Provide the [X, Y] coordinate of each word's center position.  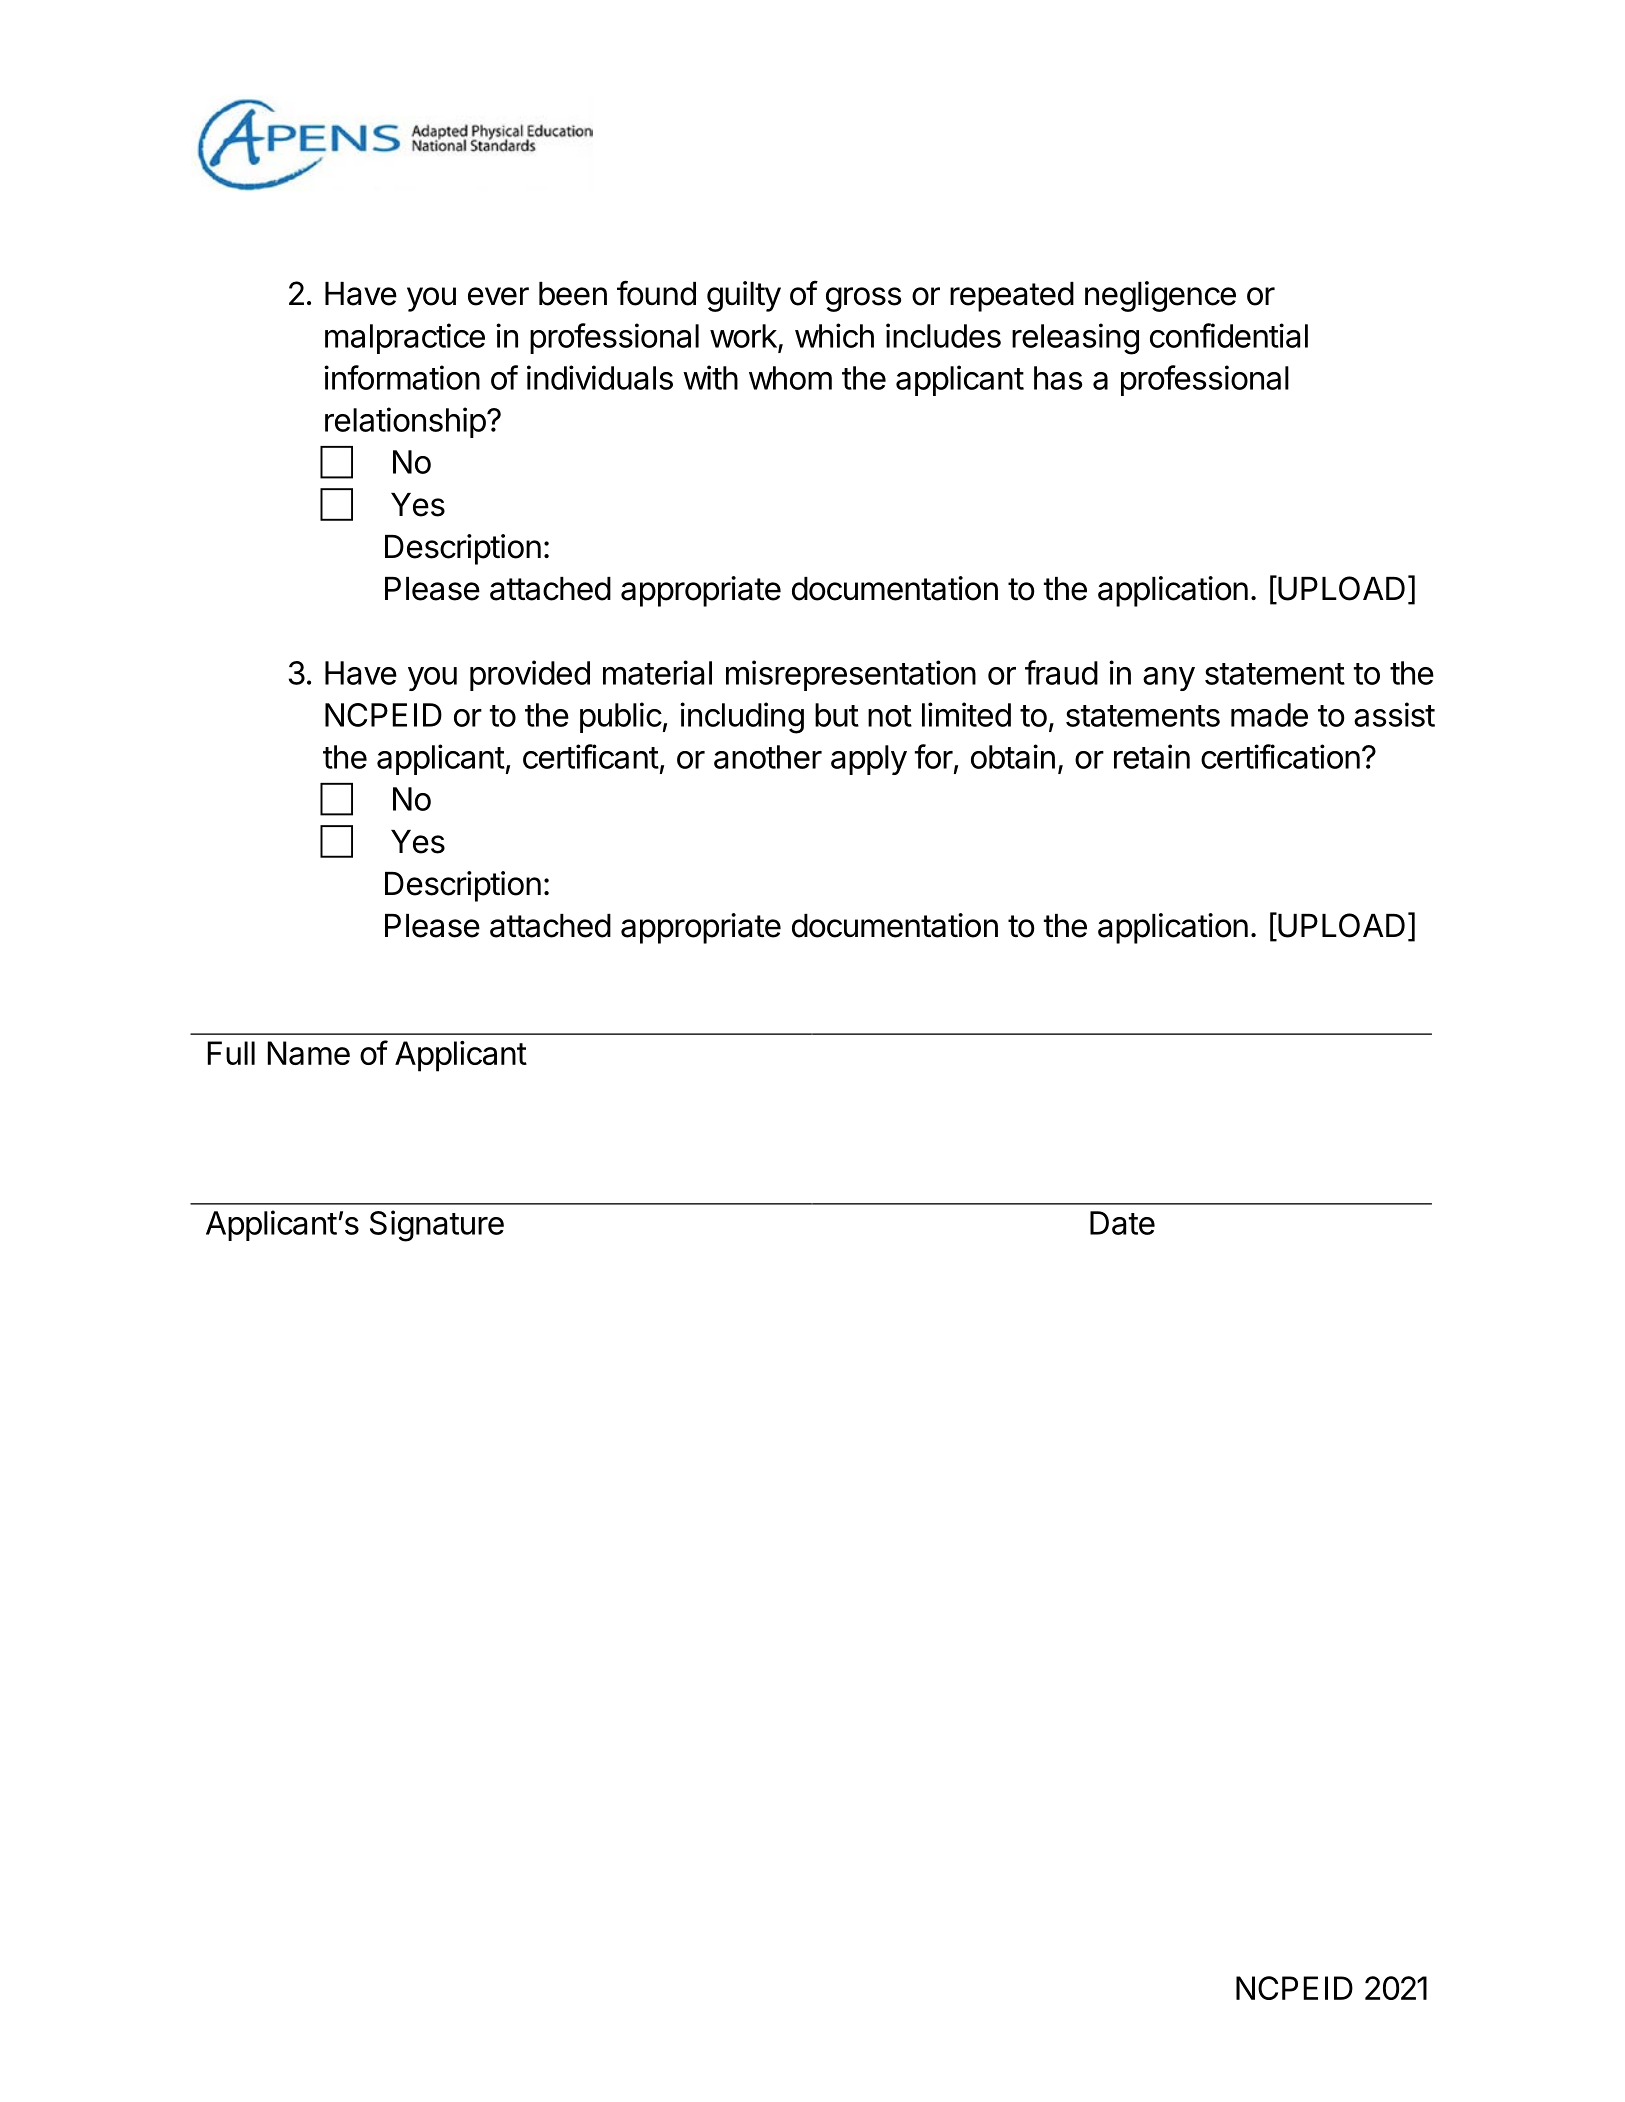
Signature [437, 1226]
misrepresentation [851, 675]
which [834, 335]
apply [869, 760]
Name [308, 1053]
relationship [405, 422]
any [1169, 679]
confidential [1229, 335]
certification [1280, 756]
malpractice [405, 338]
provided [530, 675]
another [768, 757]
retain [1152, 756]
